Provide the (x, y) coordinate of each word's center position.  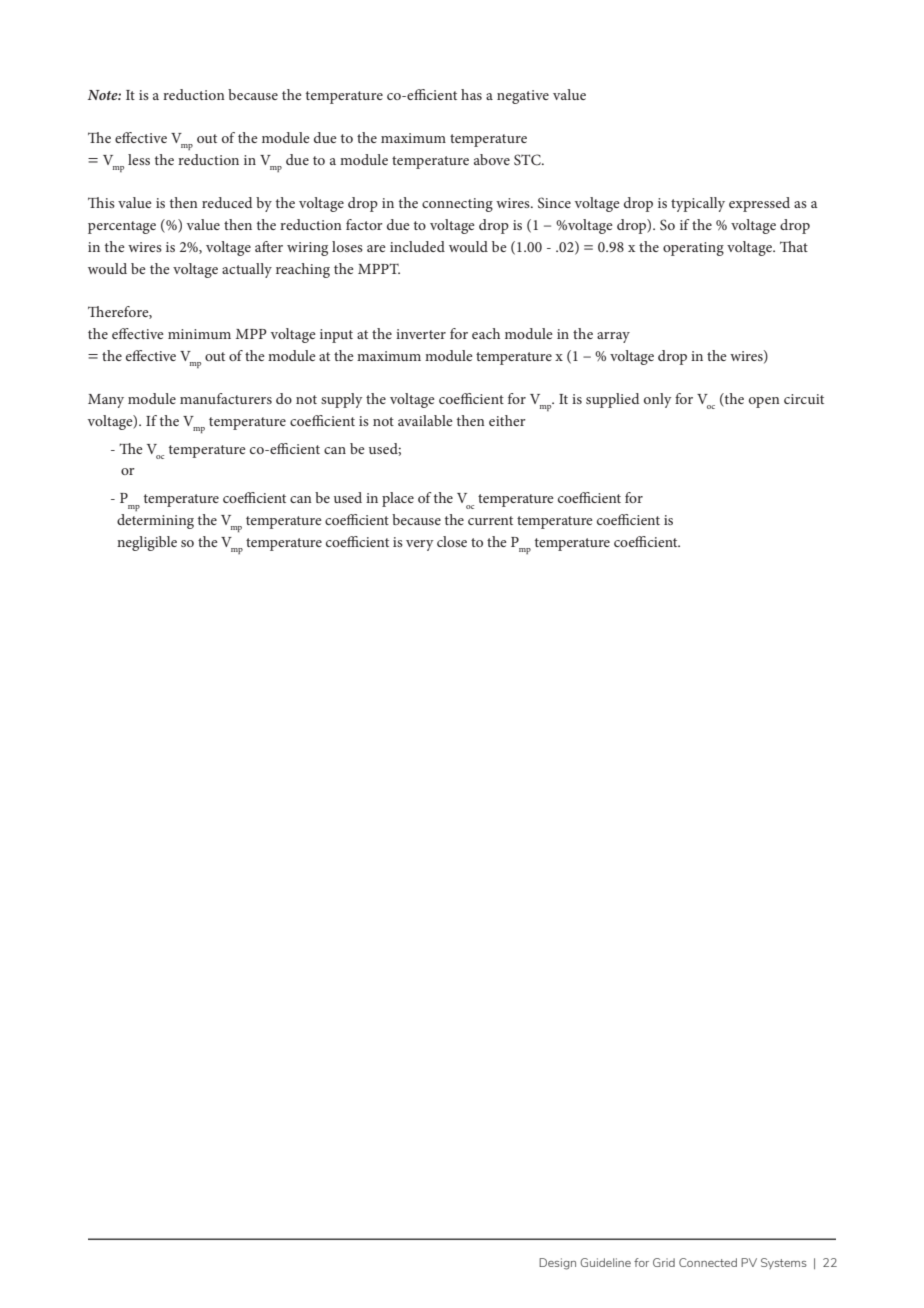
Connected (708, 1262)
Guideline (605, 1262)
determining (155, 521)
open (764, 402)
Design (557, 1264)
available (425, 420)
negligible (147, 543)
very (420, 545)
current (490, 520)
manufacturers (226, 398)
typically (698, 204)
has (471, 94)
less (139, 159)
